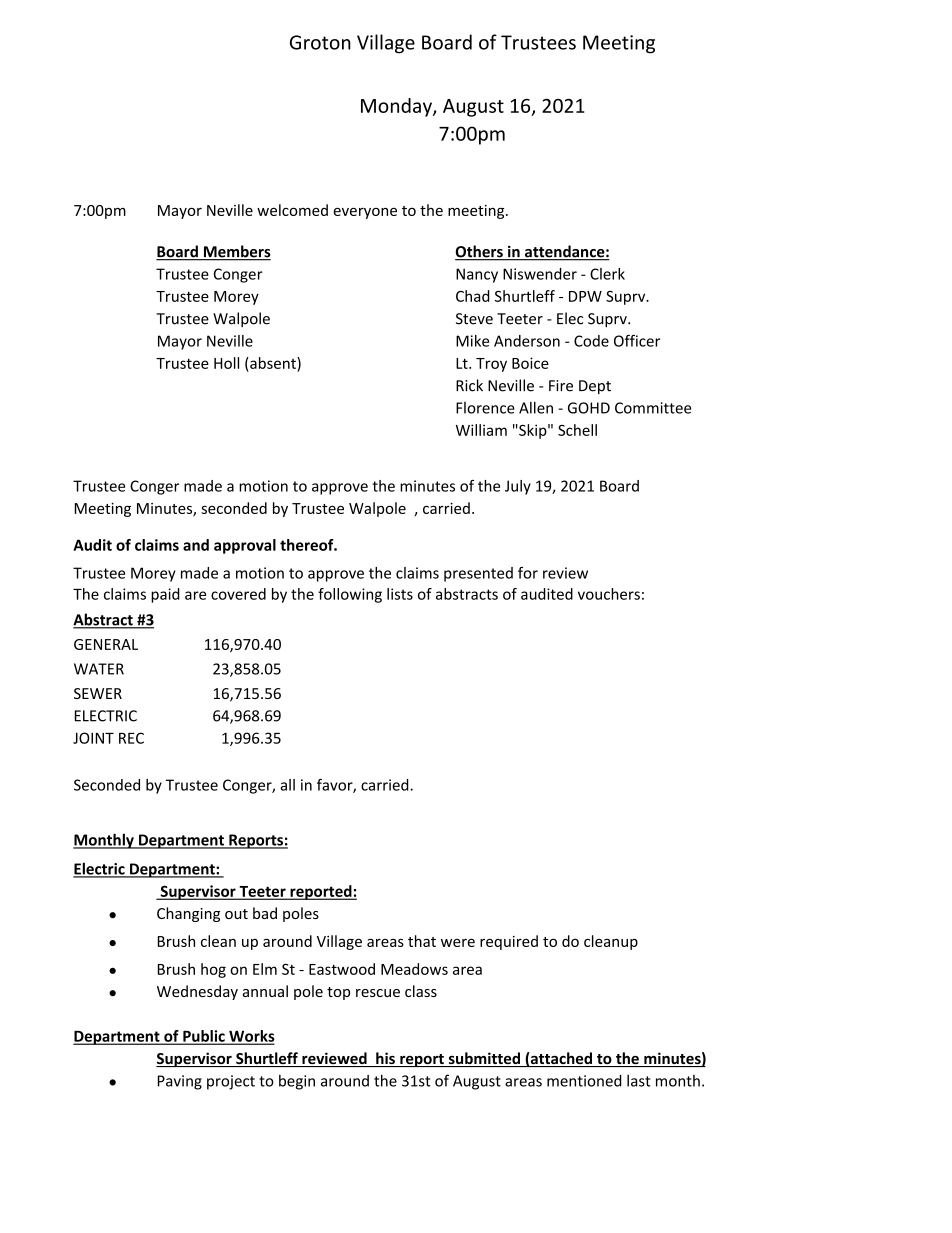  Describe the element at coordinates (131, 738) in the document. I see `REC` at that location.
